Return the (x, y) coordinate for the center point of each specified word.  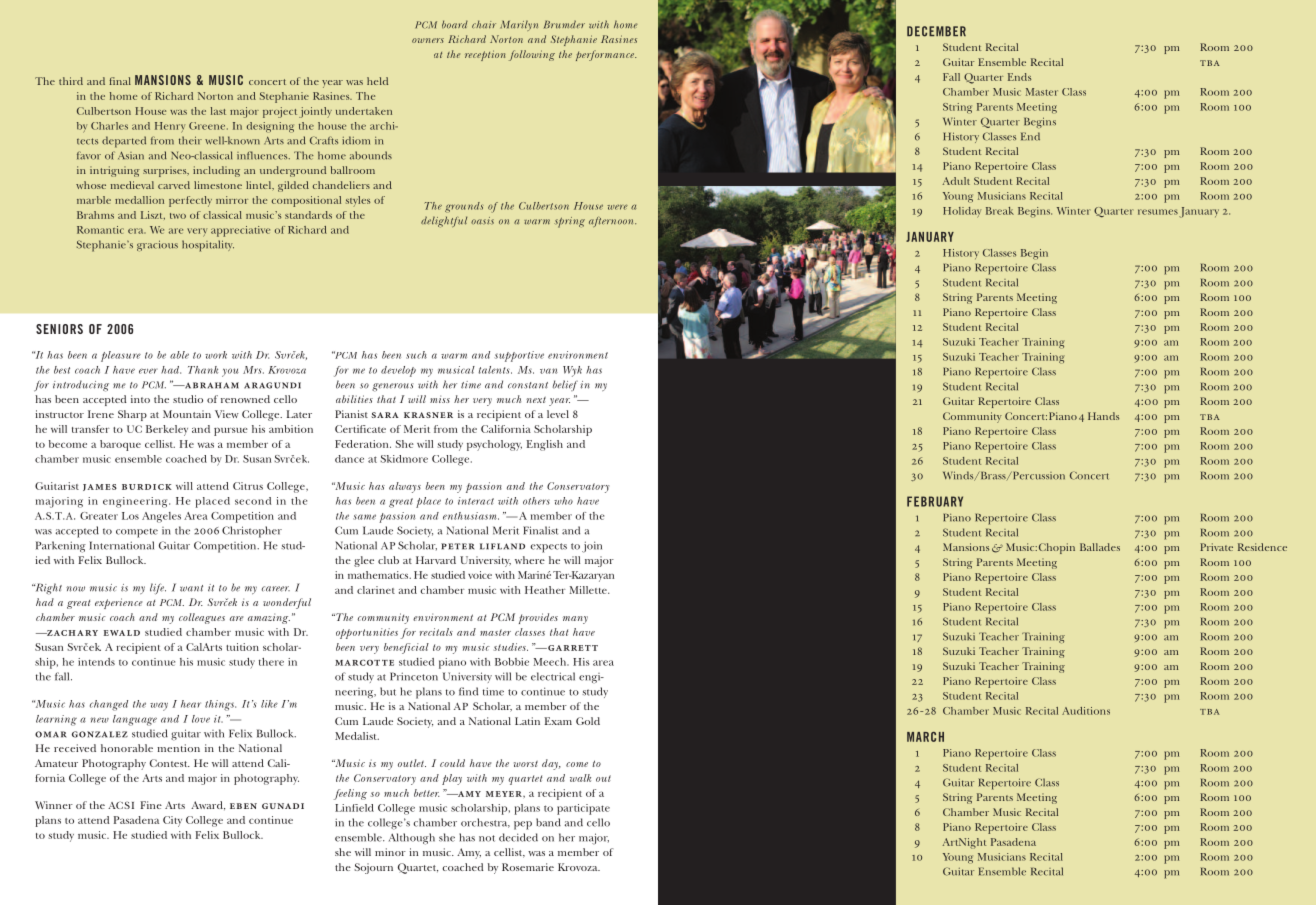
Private (1216, 547)
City (172, 821)
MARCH (925, 737)
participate (583, 809)
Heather (545, 590)
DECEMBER (936, 31)
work (216, 355)
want (191, 588)
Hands (1103, 416)
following (532, 55)
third (71, 81)
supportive (519, 356)
